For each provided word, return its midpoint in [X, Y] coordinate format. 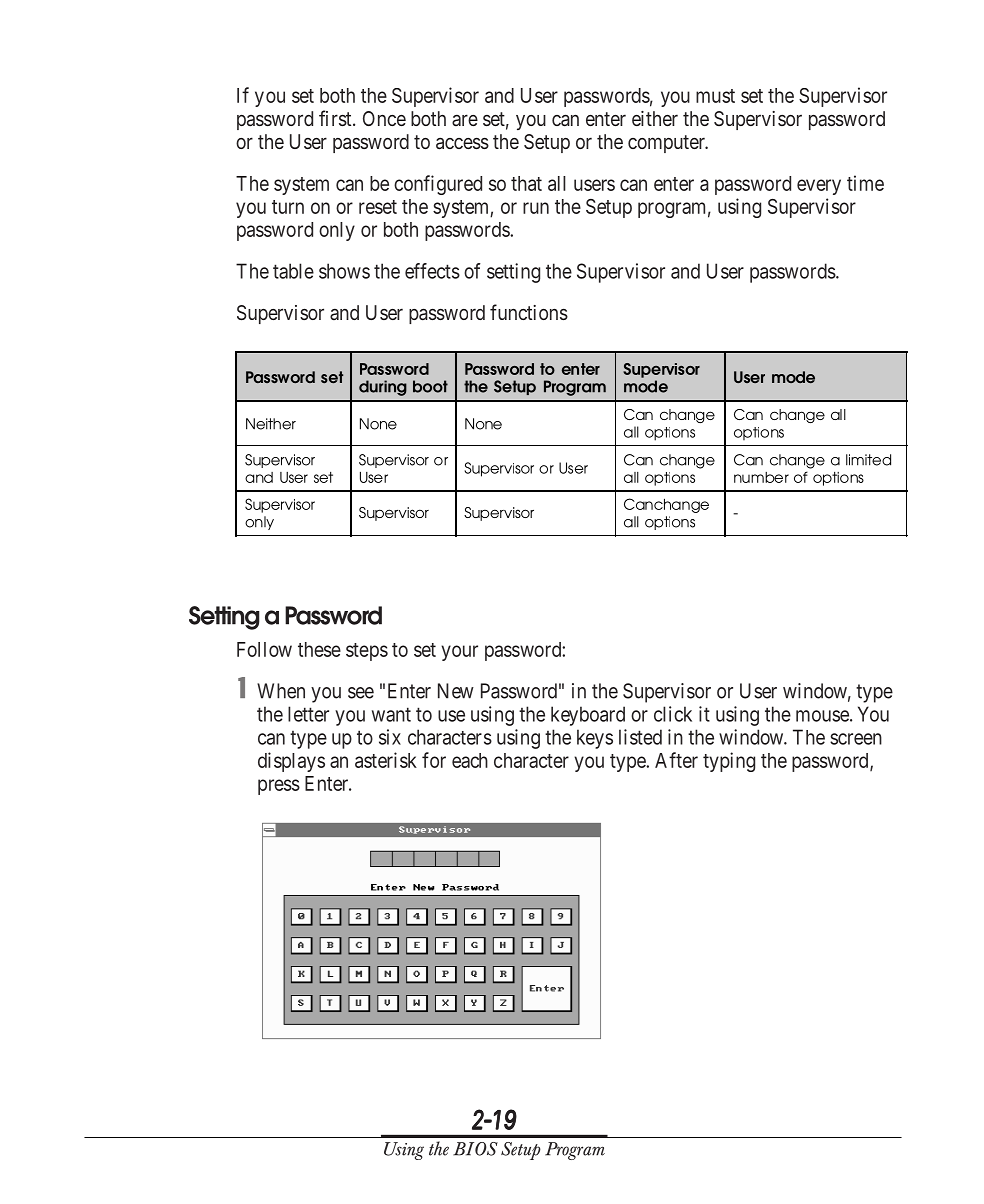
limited [868, 460]
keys [595, 739]
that [526, 183]
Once [384, 118]
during [383, 388]
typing [729, 762]
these [319, 649]
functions [529, 312]
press [279, 787]
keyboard [588, 716]
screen [856, 739]
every [819, 187]
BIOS [475, 1149]
